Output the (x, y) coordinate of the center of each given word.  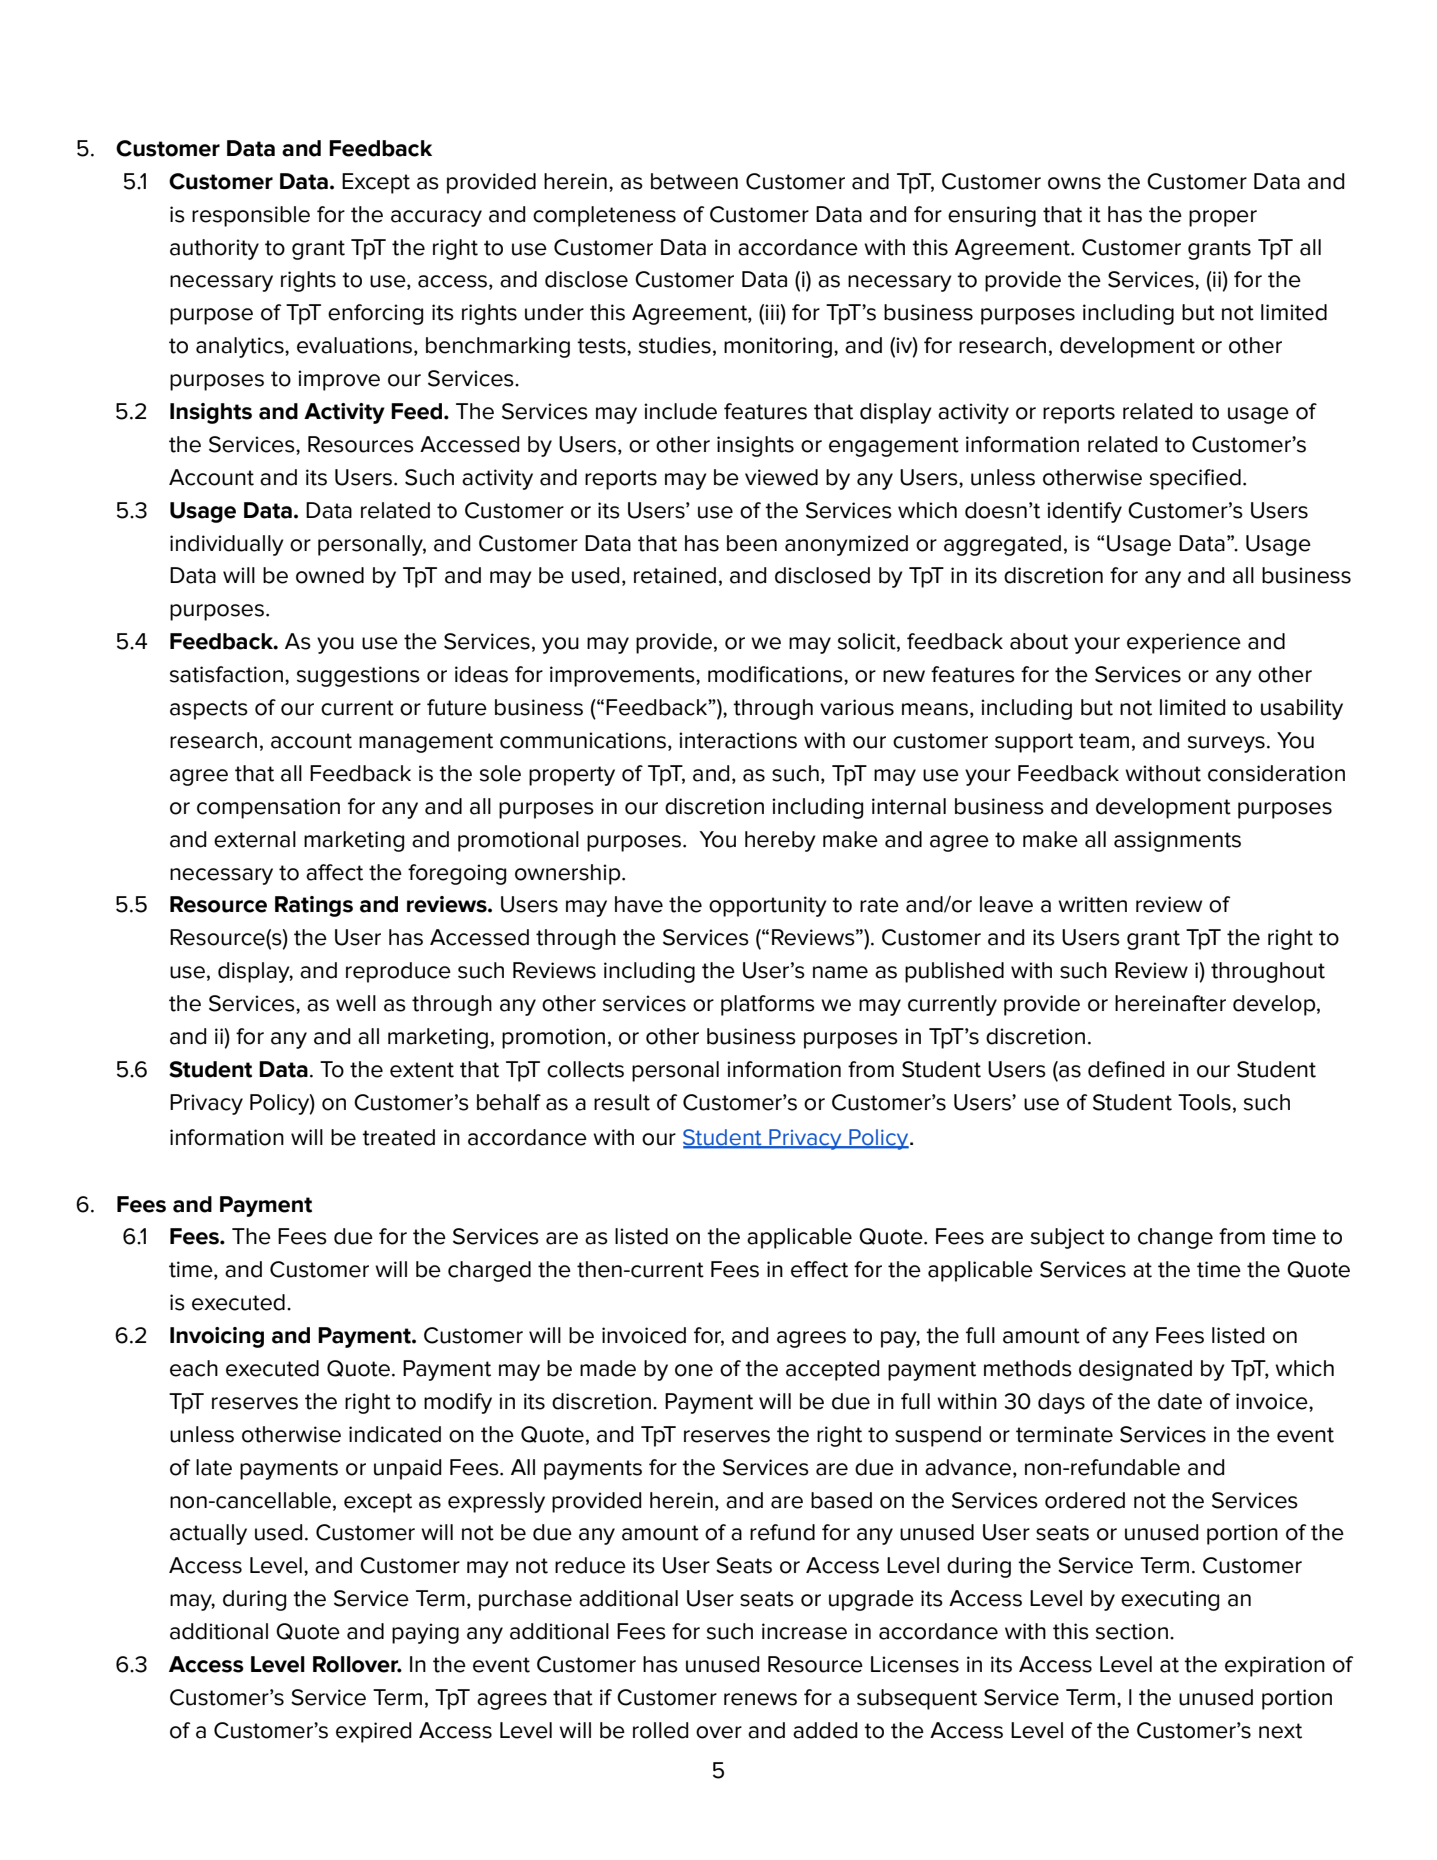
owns (1074, 183)
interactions (738, 740)
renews (760, 1699)
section (1132, 1631)
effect (819, 1269)
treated (398, 1137)
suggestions (358, 676)
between (694, 181)
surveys (1226, 744)
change (1175, 1238)
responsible (251, 216)
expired (374, 1732)
